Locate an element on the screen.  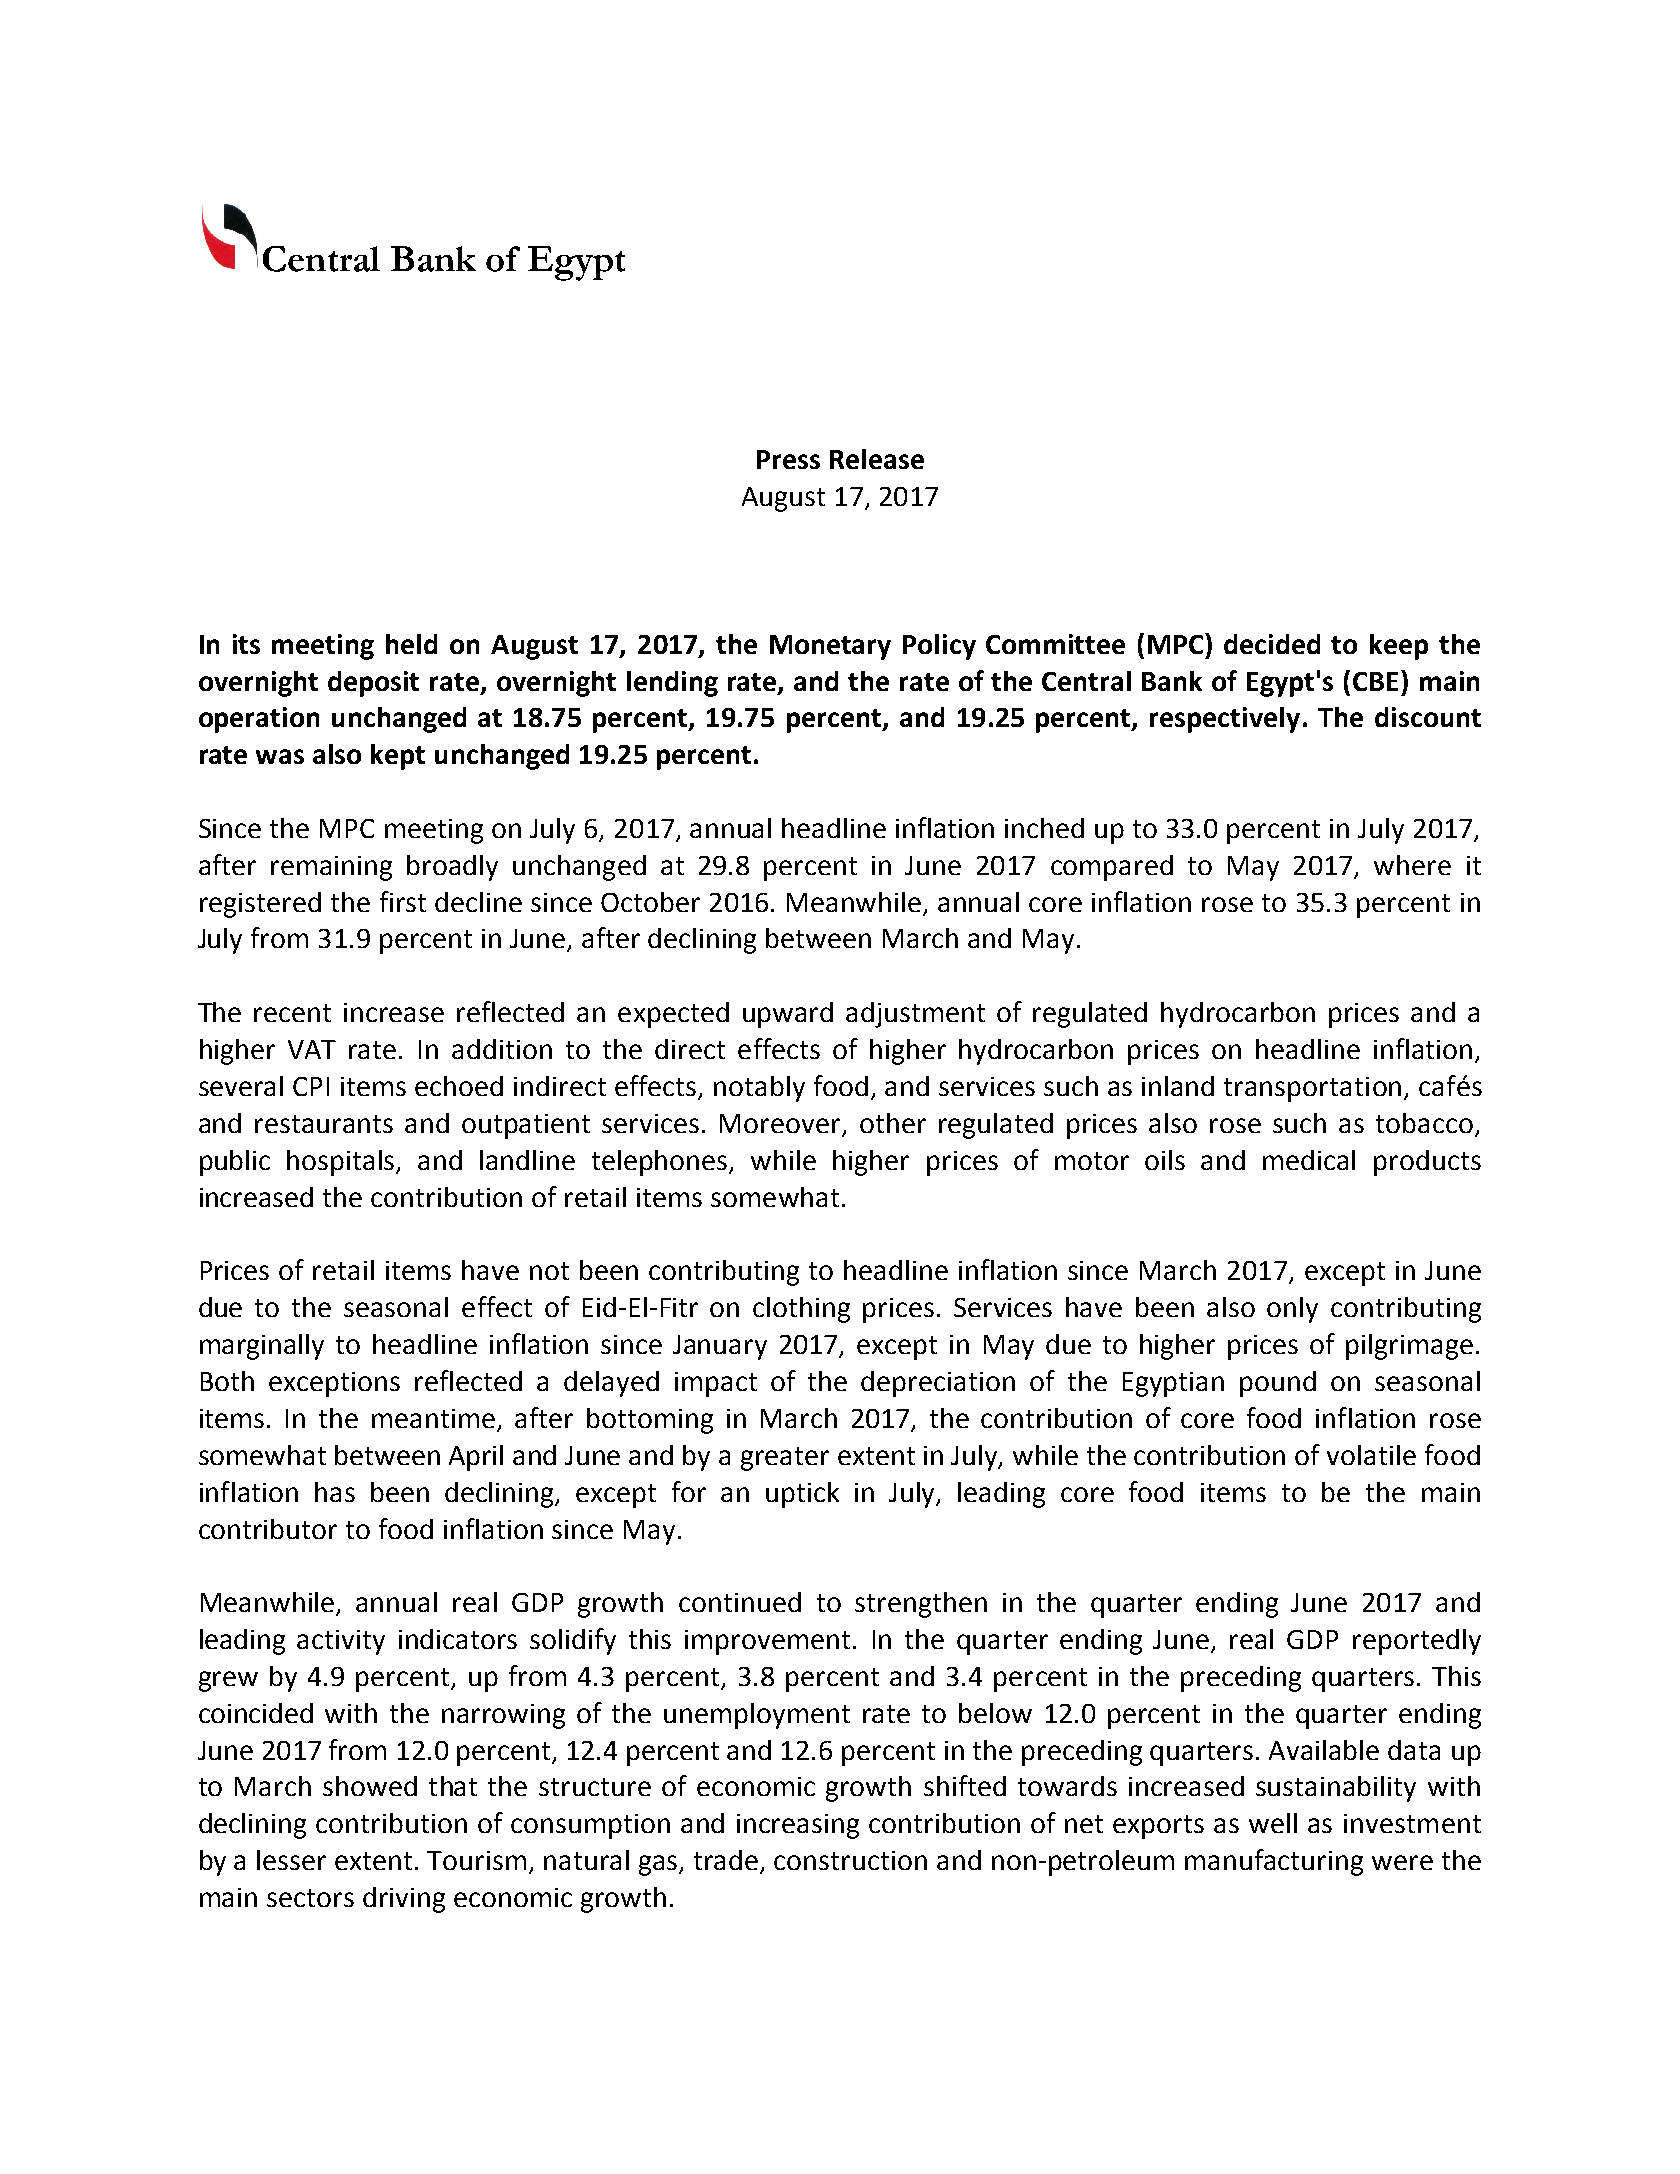
Moreover is located at coordinates (782, 1125).
